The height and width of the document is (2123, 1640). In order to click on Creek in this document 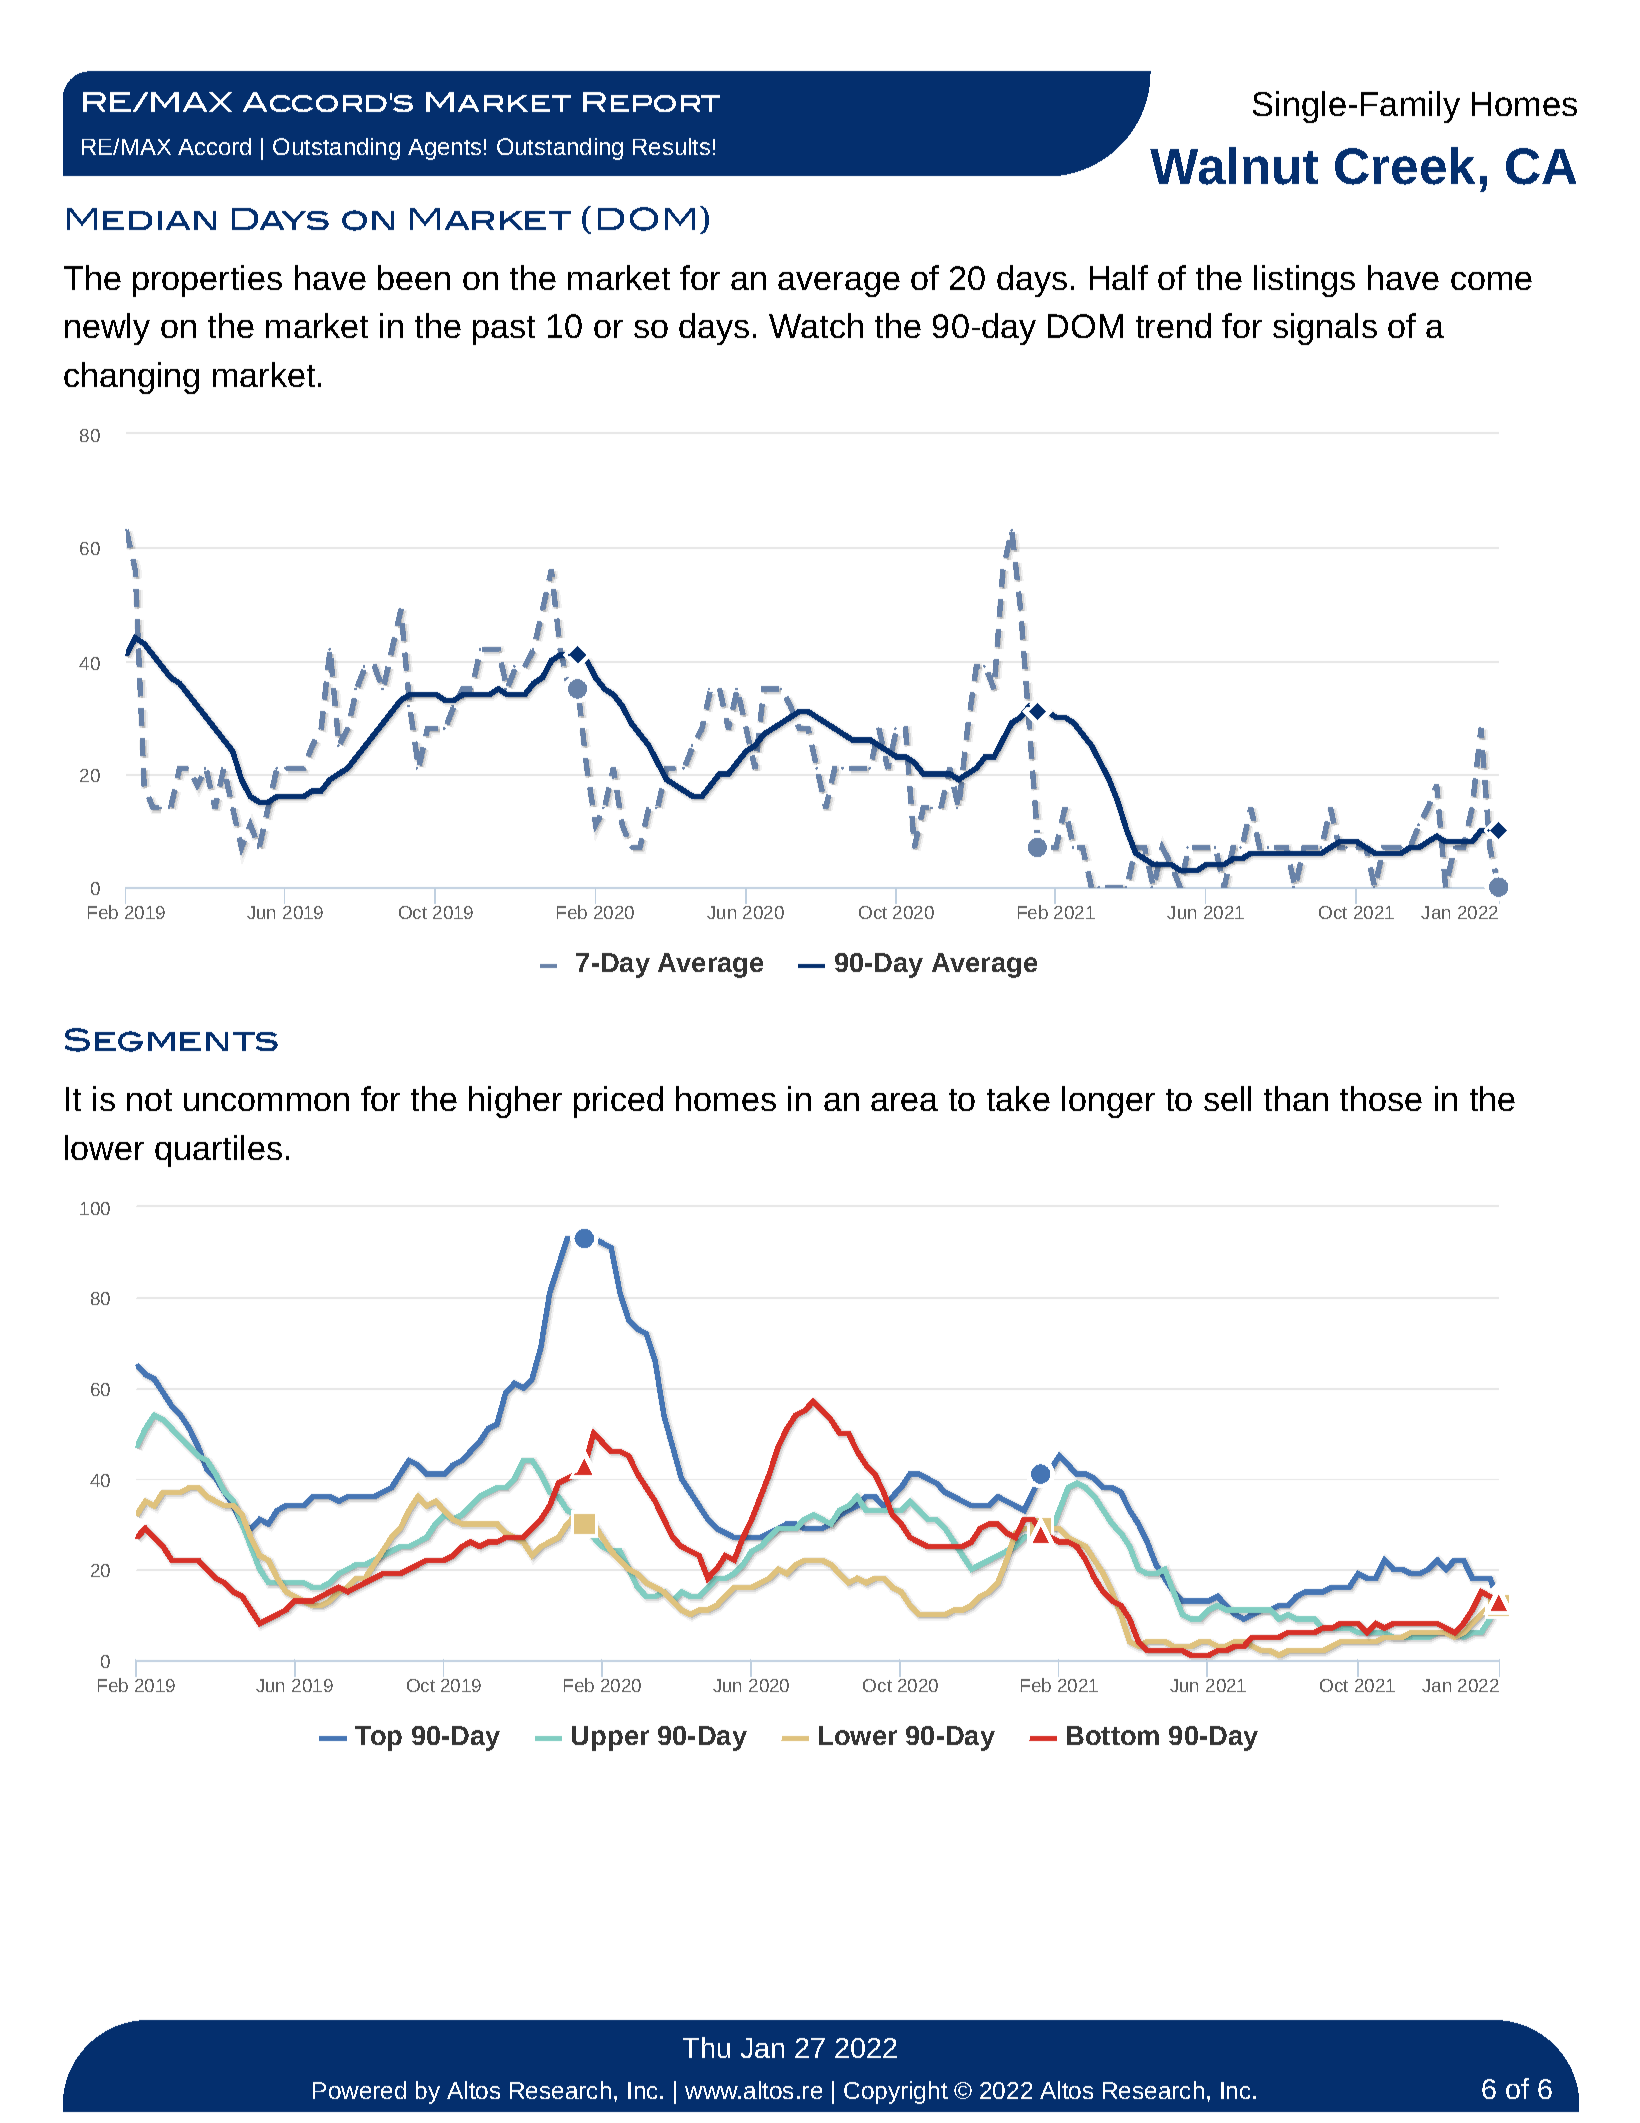, I will do `click(1405, 166)`.
